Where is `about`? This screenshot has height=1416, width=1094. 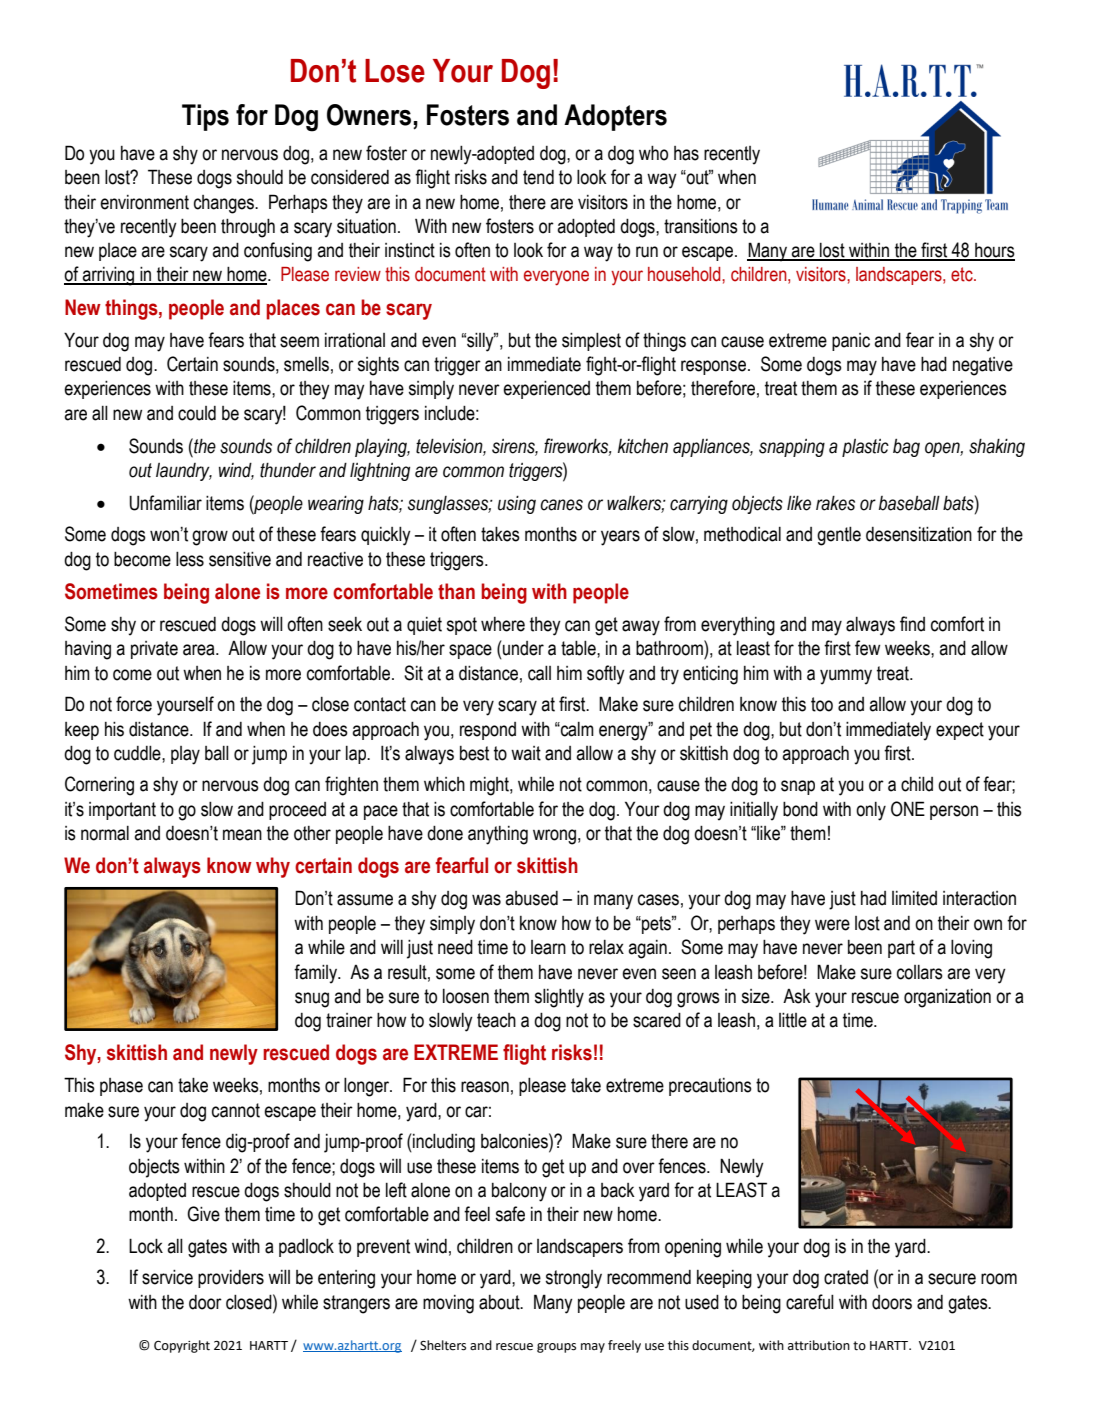
about is located at coordinates (500, 1302).
